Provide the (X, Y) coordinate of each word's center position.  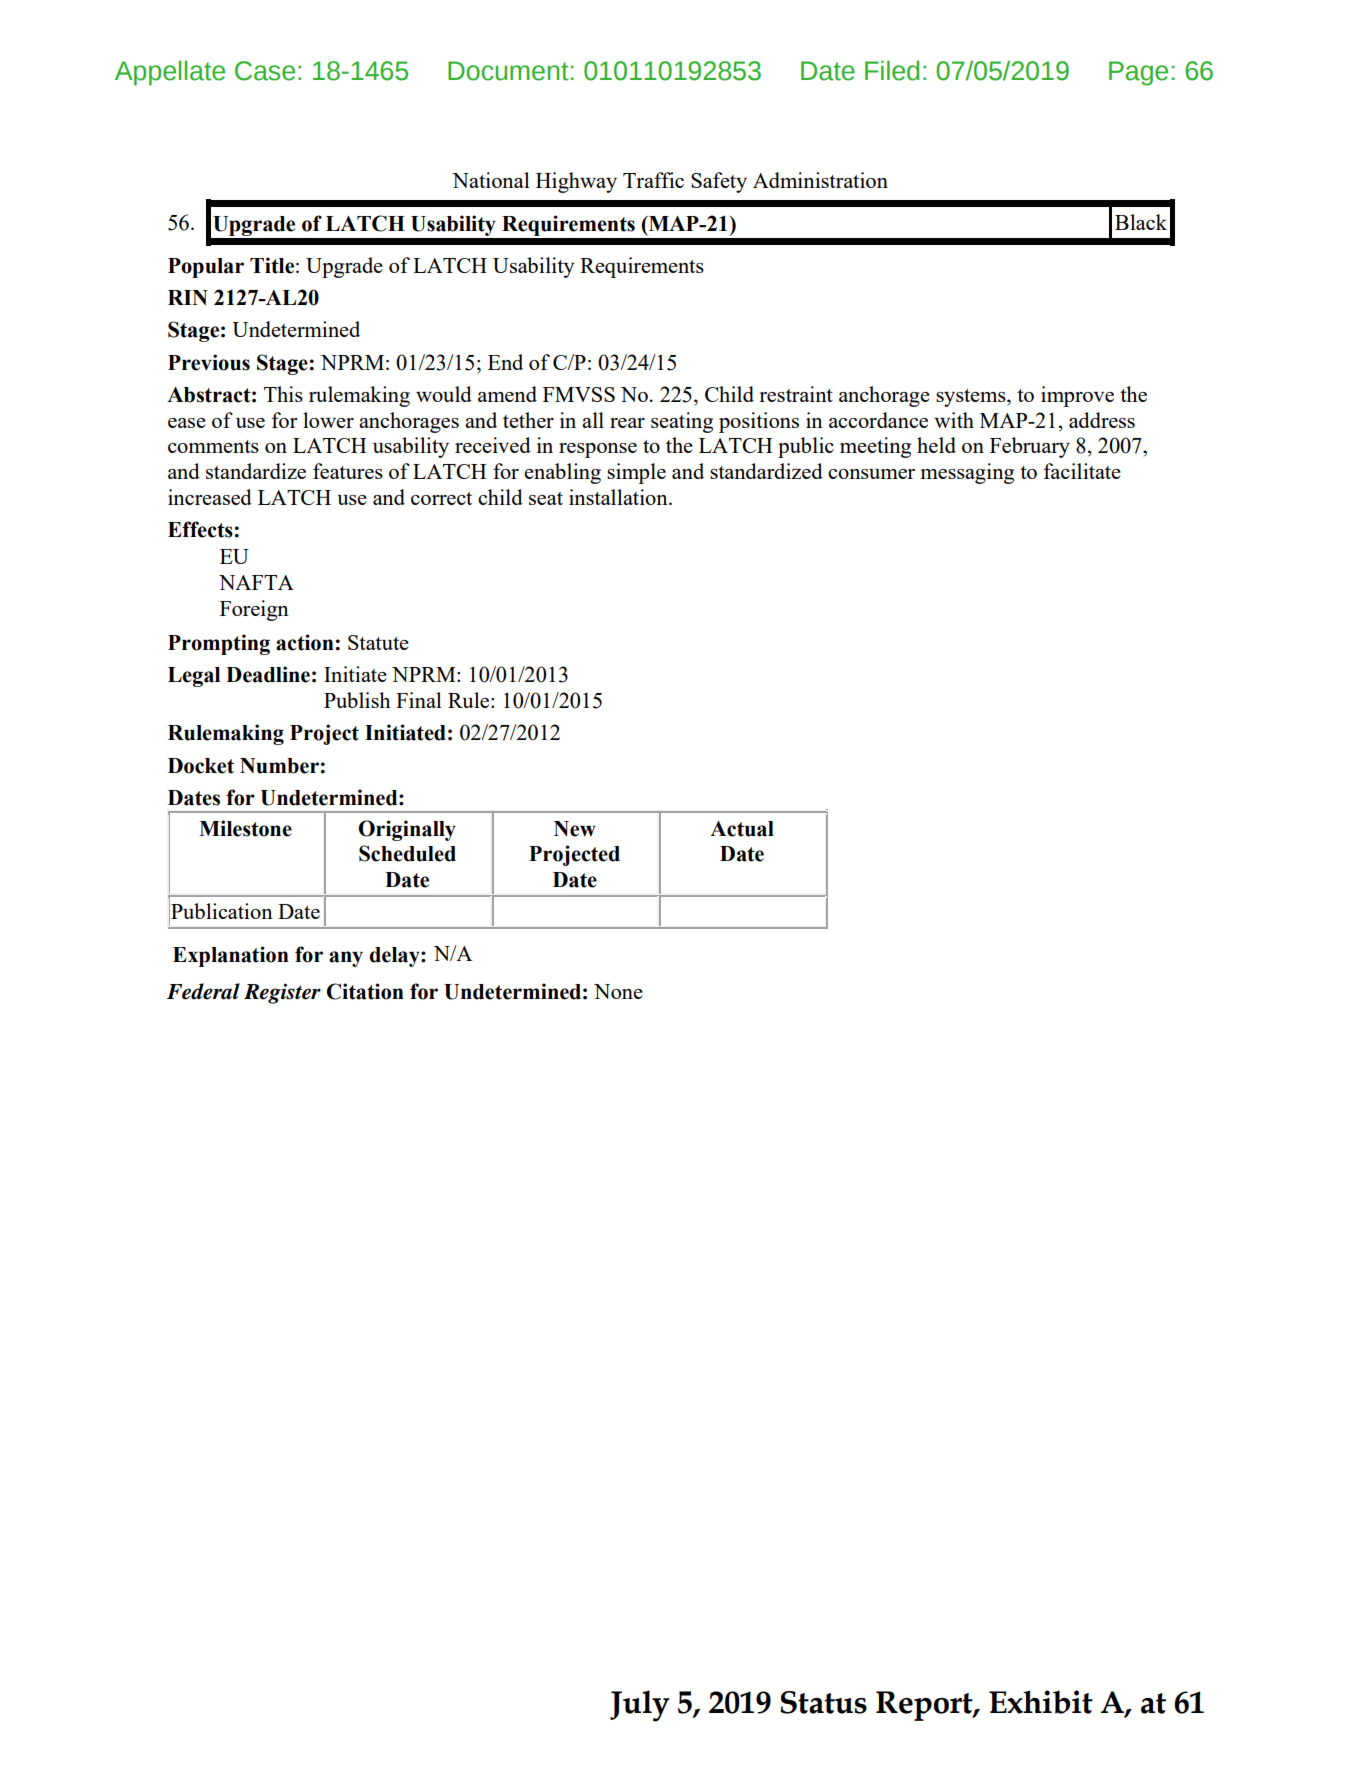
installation (619, 497)
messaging (967, 473)
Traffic (653, 180)
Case (265, 71)
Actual (742, 829)
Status (823, 1702)
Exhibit (1041, 1702)
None (618, 991)
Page (1138, 73)
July (640, 1706)
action (305, 642)
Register (282, 993)
